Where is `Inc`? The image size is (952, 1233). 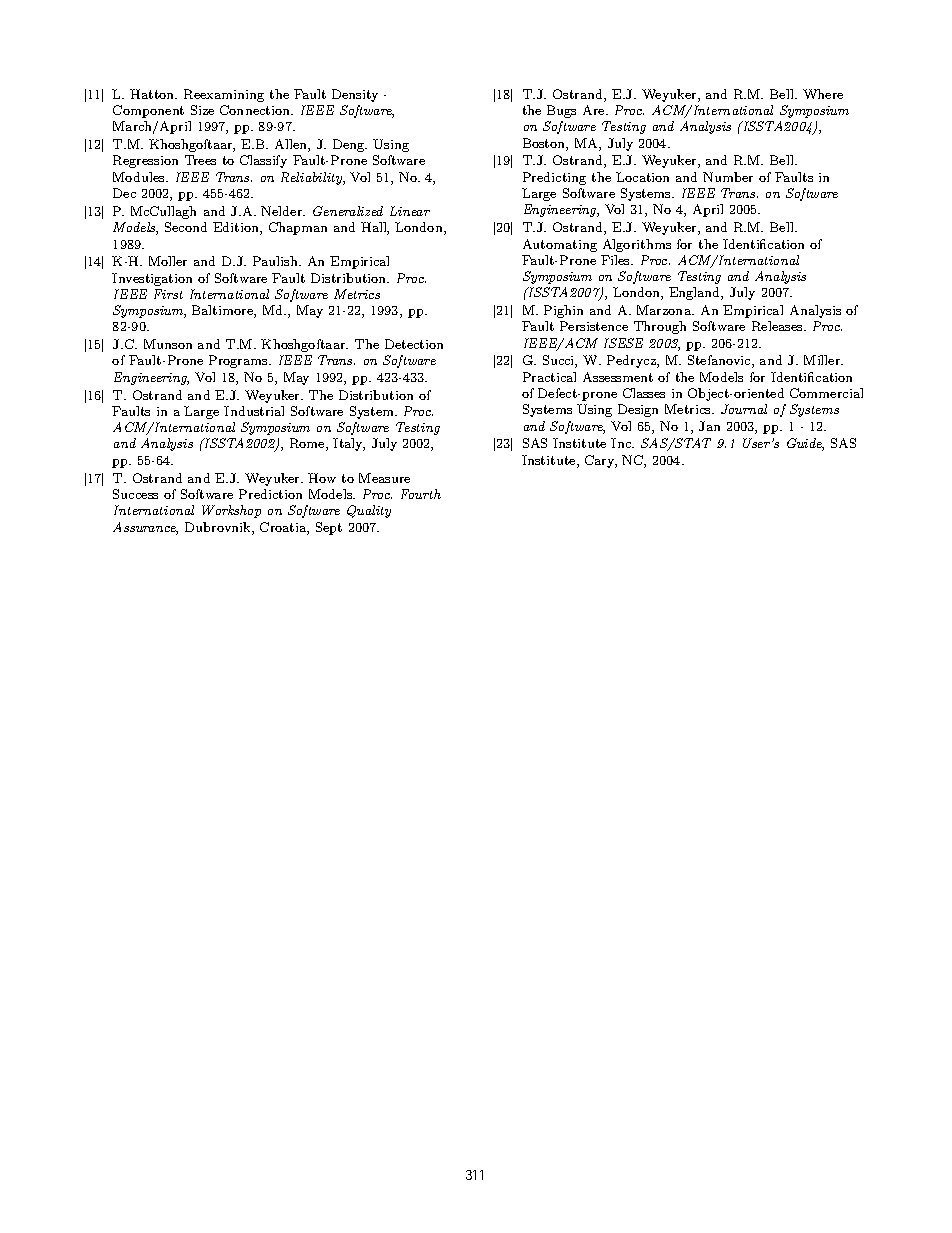
Inc is located at coordinates (622, 443).
